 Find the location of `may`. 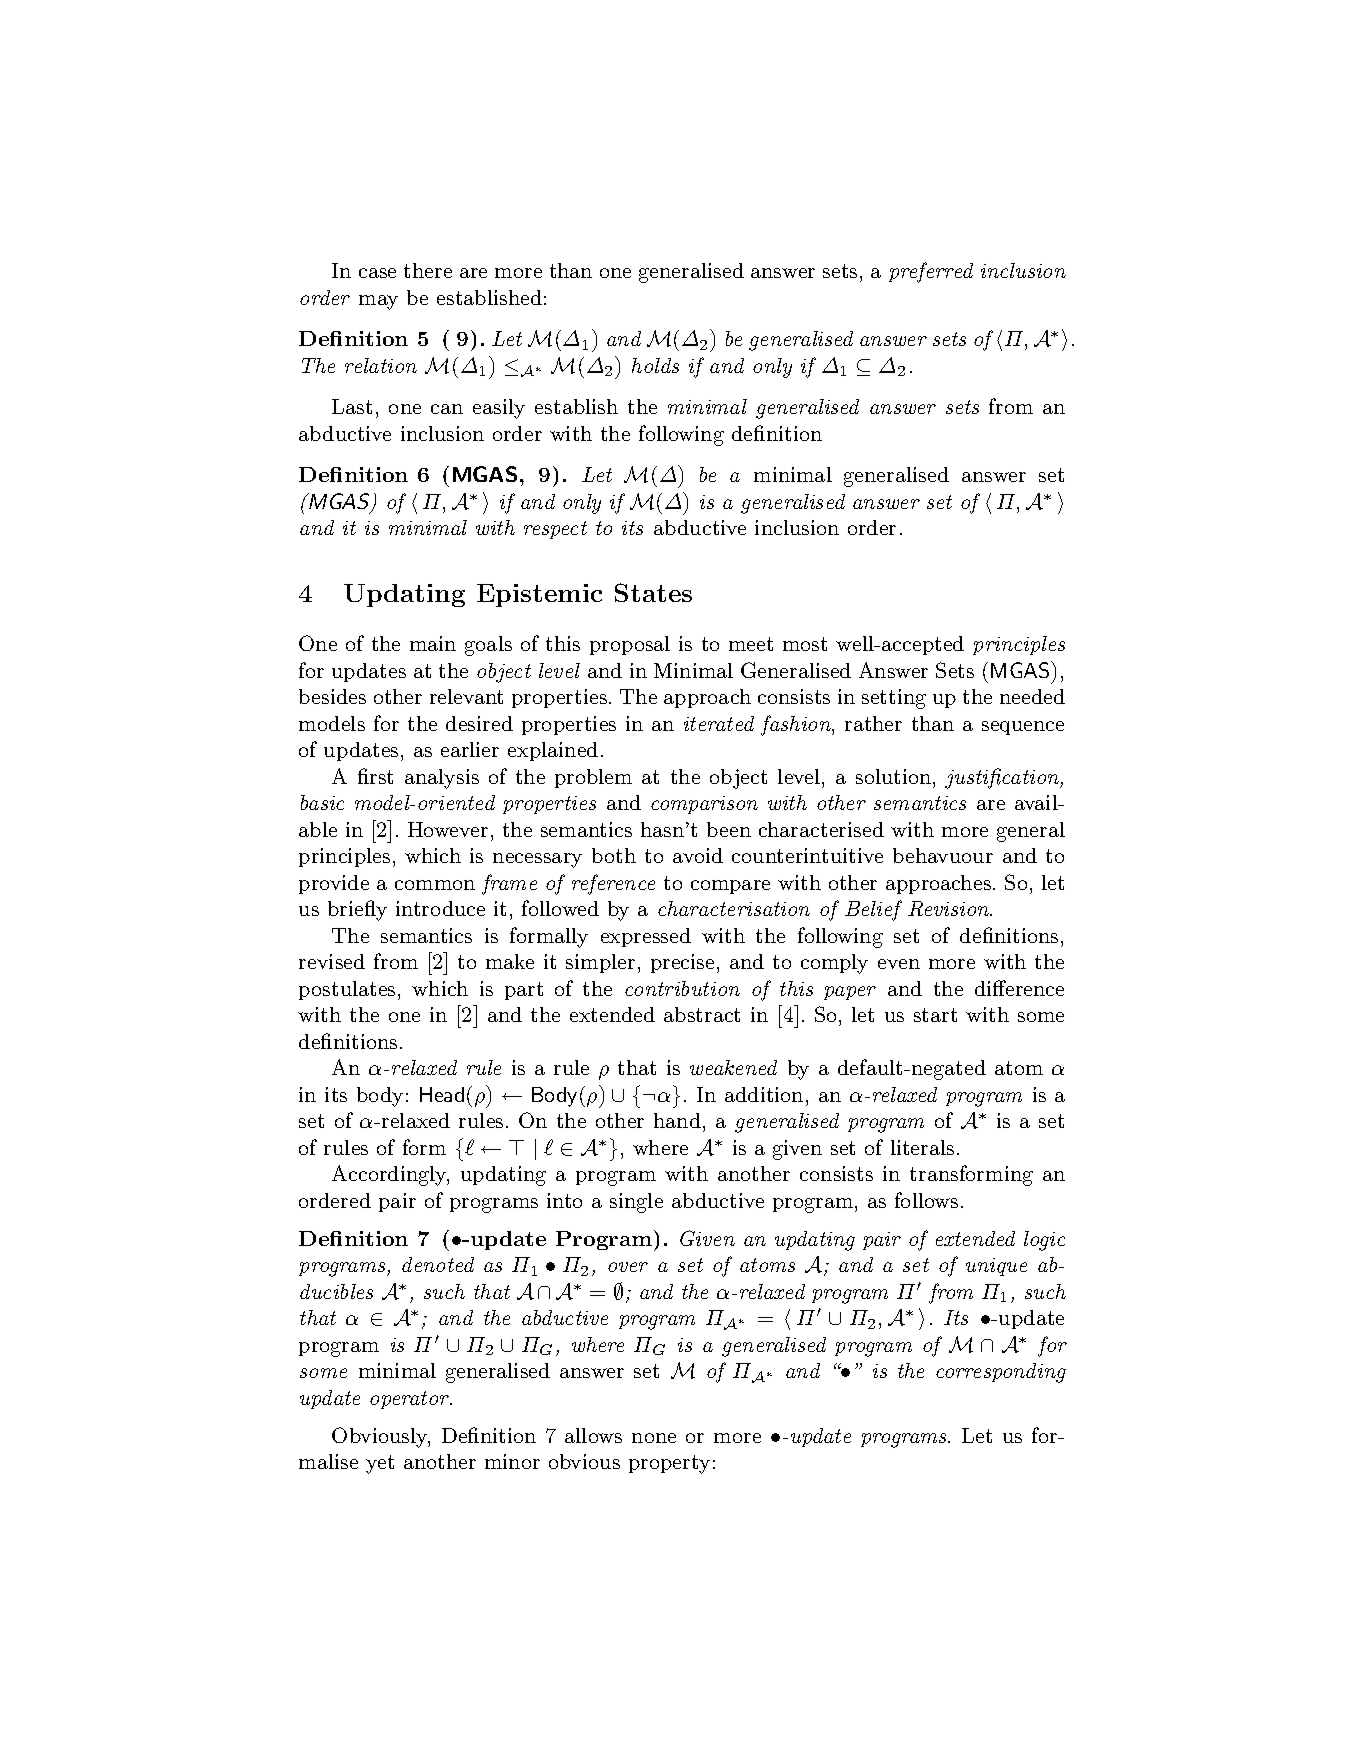

may is located at coordinates (378, 302).
